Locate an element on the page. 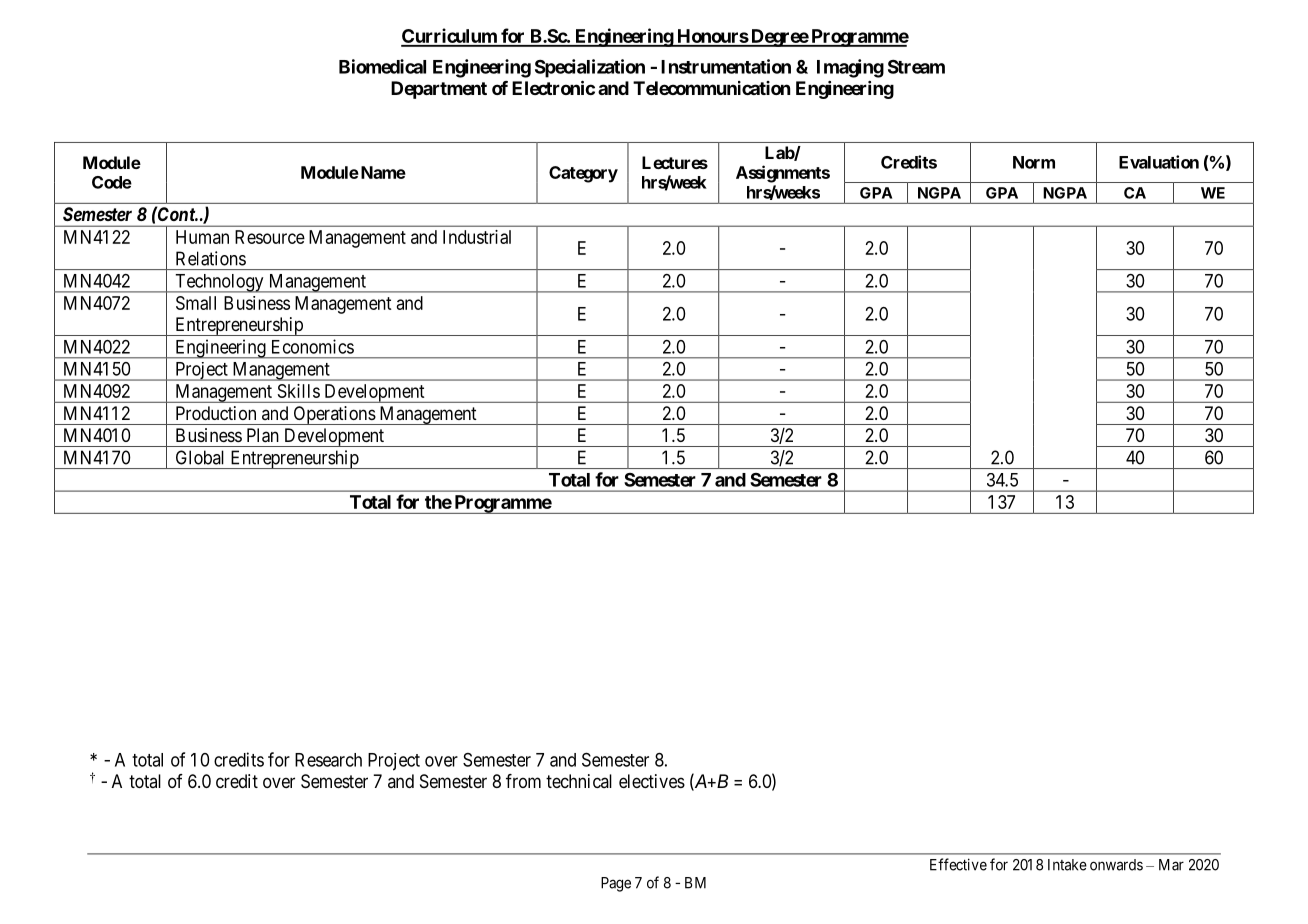  Page is located at coordinates (616, 884).
